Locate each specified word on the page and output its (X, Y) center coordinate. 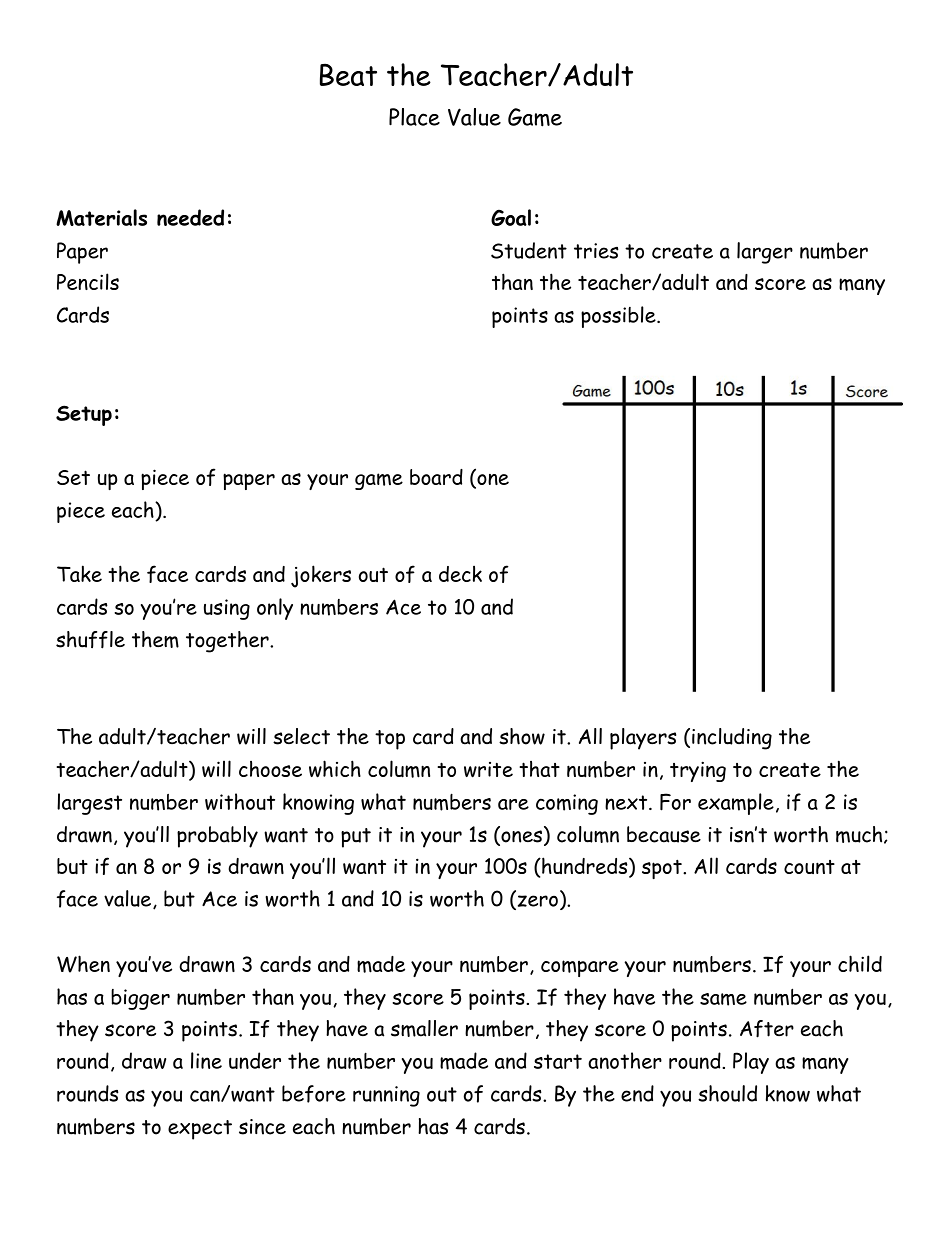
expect (200, 1130)
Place (414, 117)
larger (765, 253)
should (727, 1093)
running (386, 1096)
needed (190, 217)
